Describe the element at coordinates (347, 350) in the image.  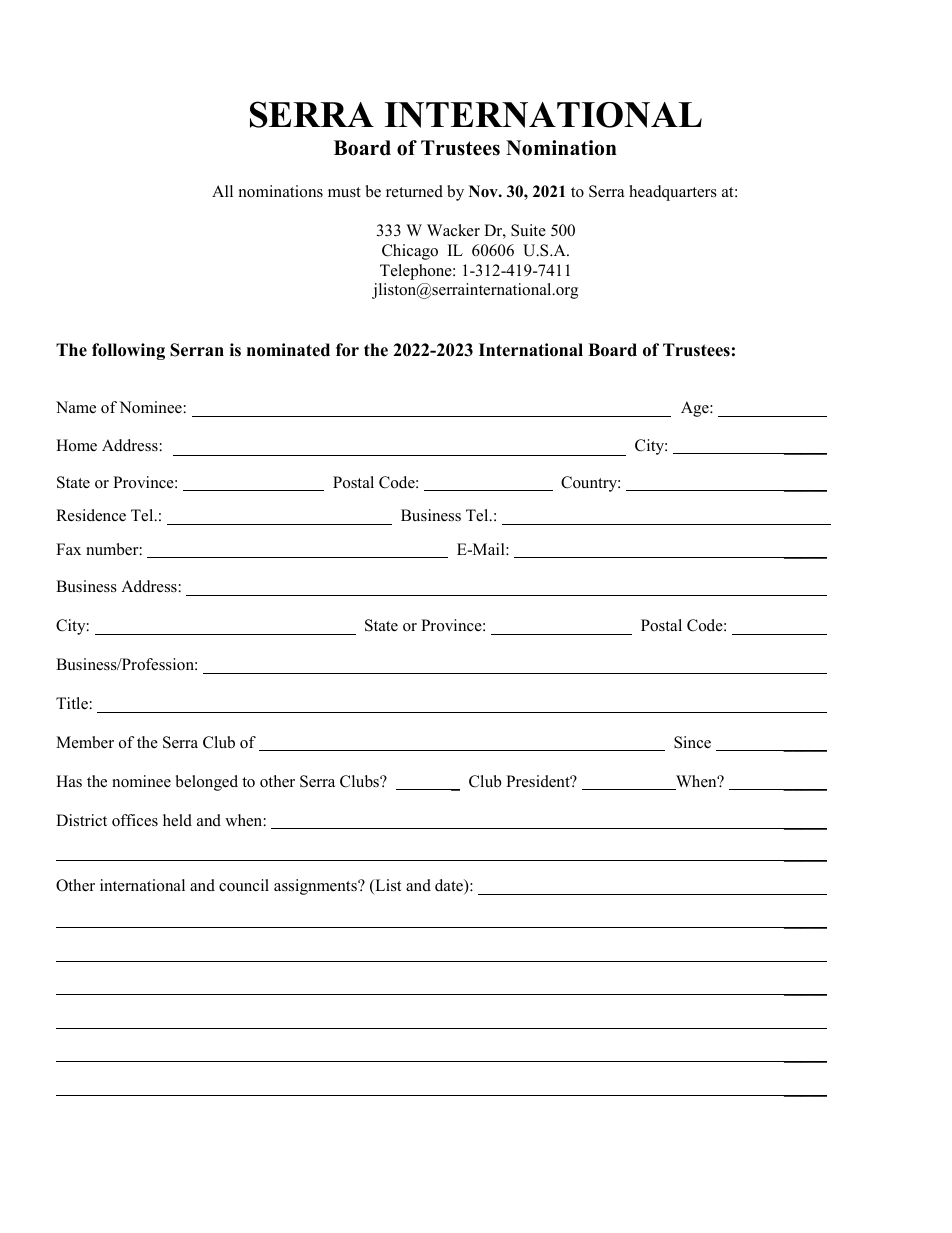
I see `for` at that location.
